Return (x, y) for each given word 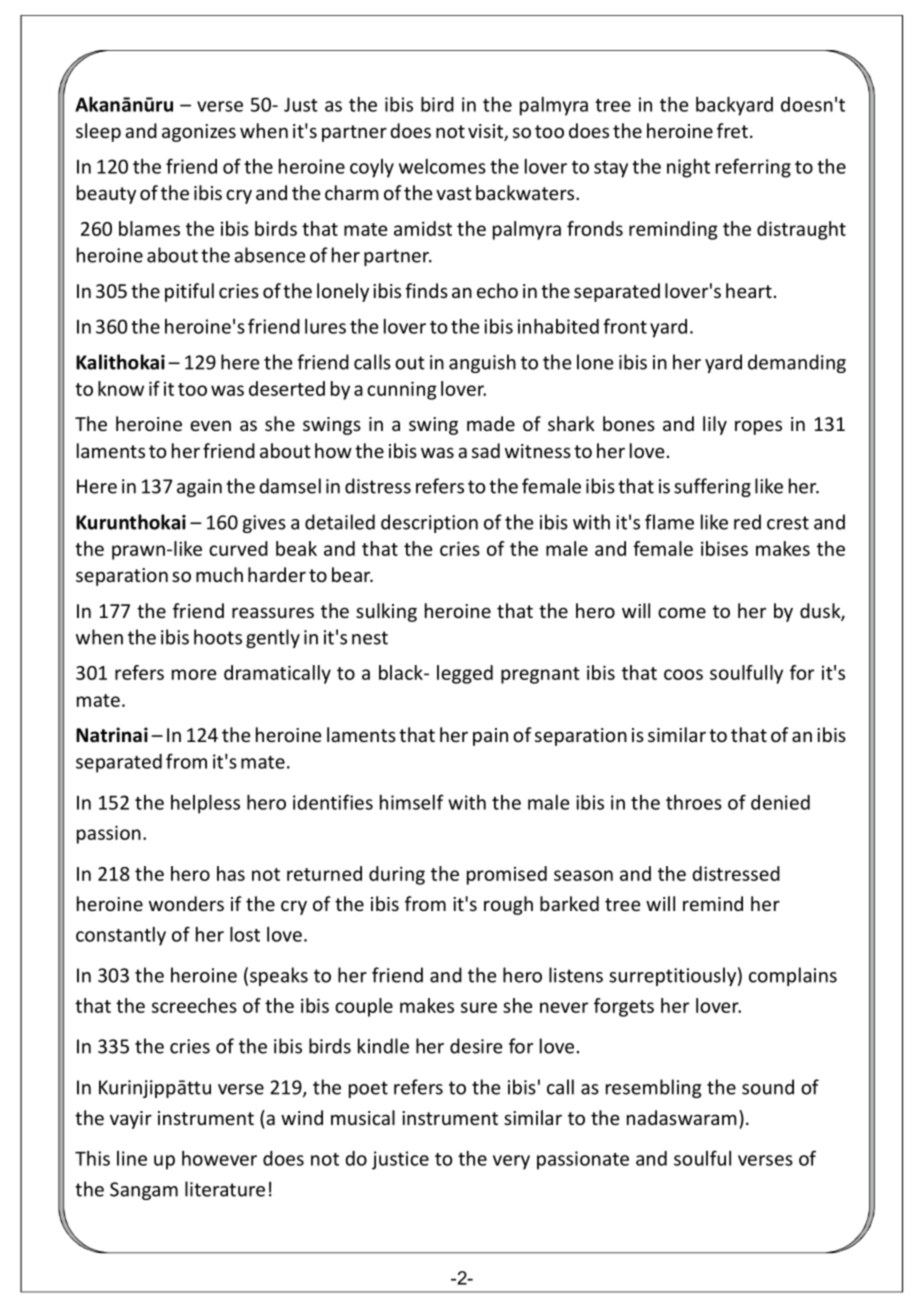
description (429, 523)
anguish (482, 363)
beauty (106, 194)
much (219, 574)
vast (454, 193)
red (747, 522)
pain (490, 737)
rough (508, 905)
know (121, 388)
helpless (205, 804)
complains (793, 976)
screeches (194, 1005)
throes (694, 802)
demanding (797, 363)
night (688, 168)
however (219, 1158)
